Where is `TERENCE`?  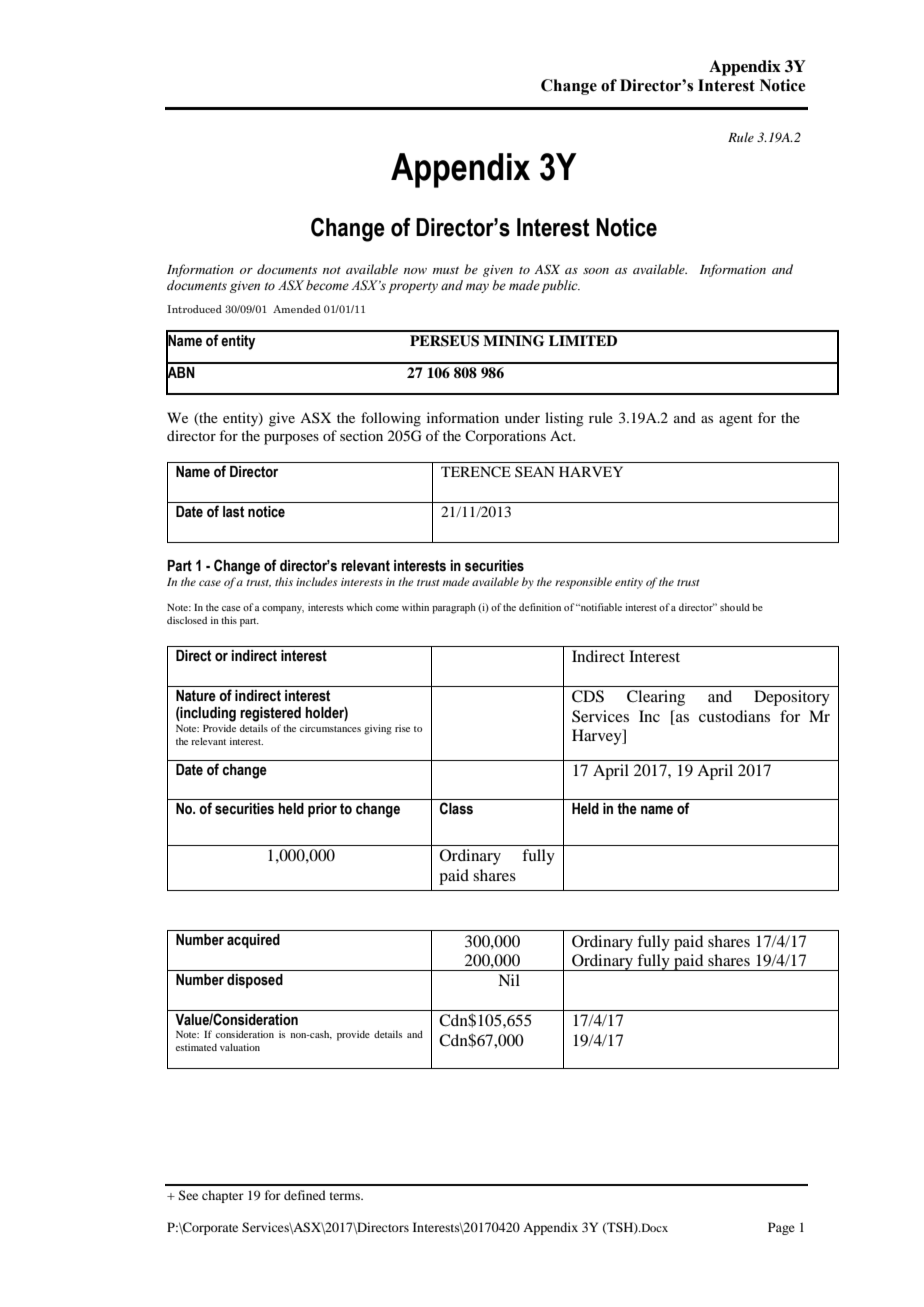
TERENCE is located at coordinates (476, 472).
